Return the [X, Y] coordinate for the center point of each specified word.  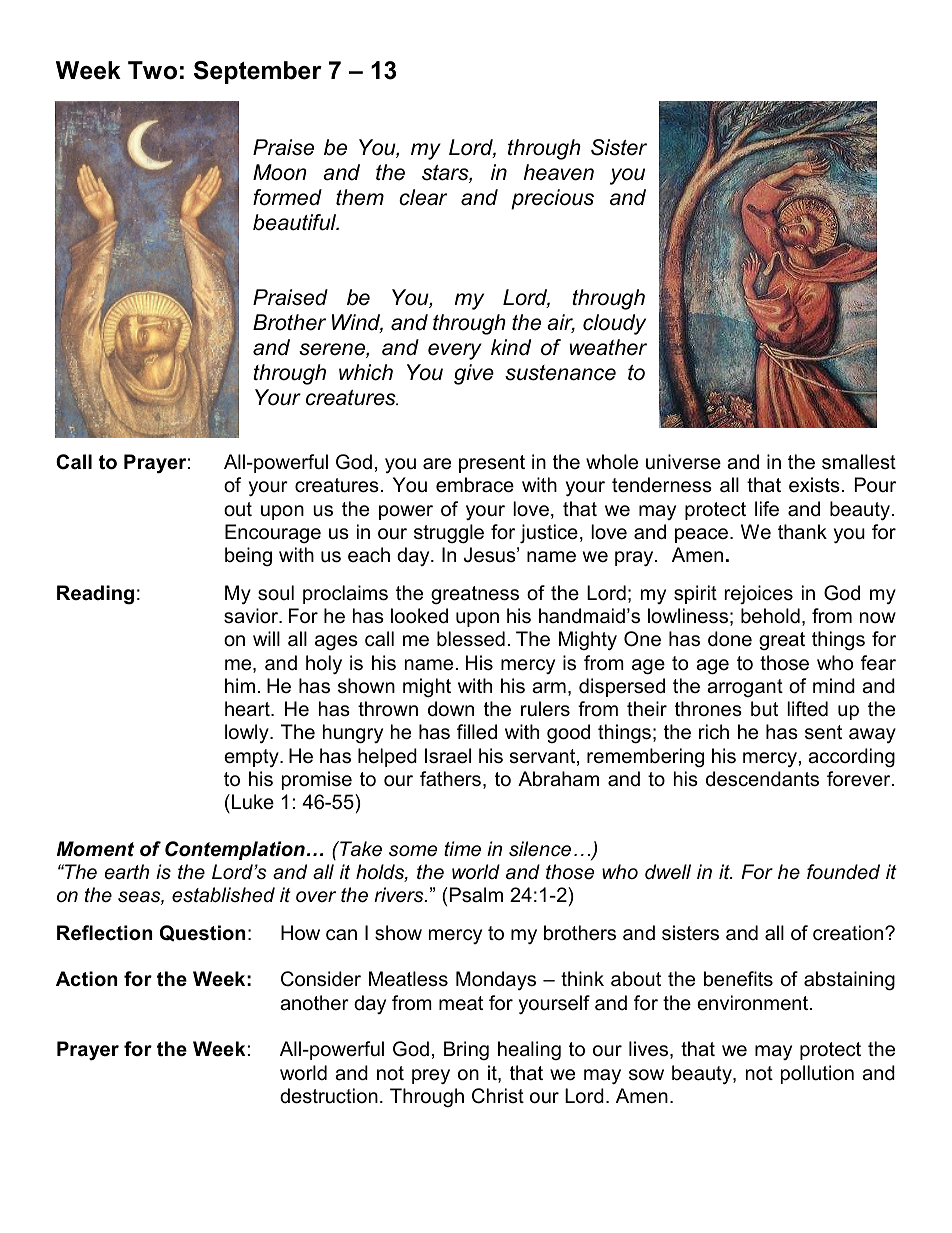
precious [552, 199]
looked [419, 616]
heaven [559, 172]
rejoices [759, 594]
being [248, 557]
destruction [329, 1096]
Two [152, 70]
